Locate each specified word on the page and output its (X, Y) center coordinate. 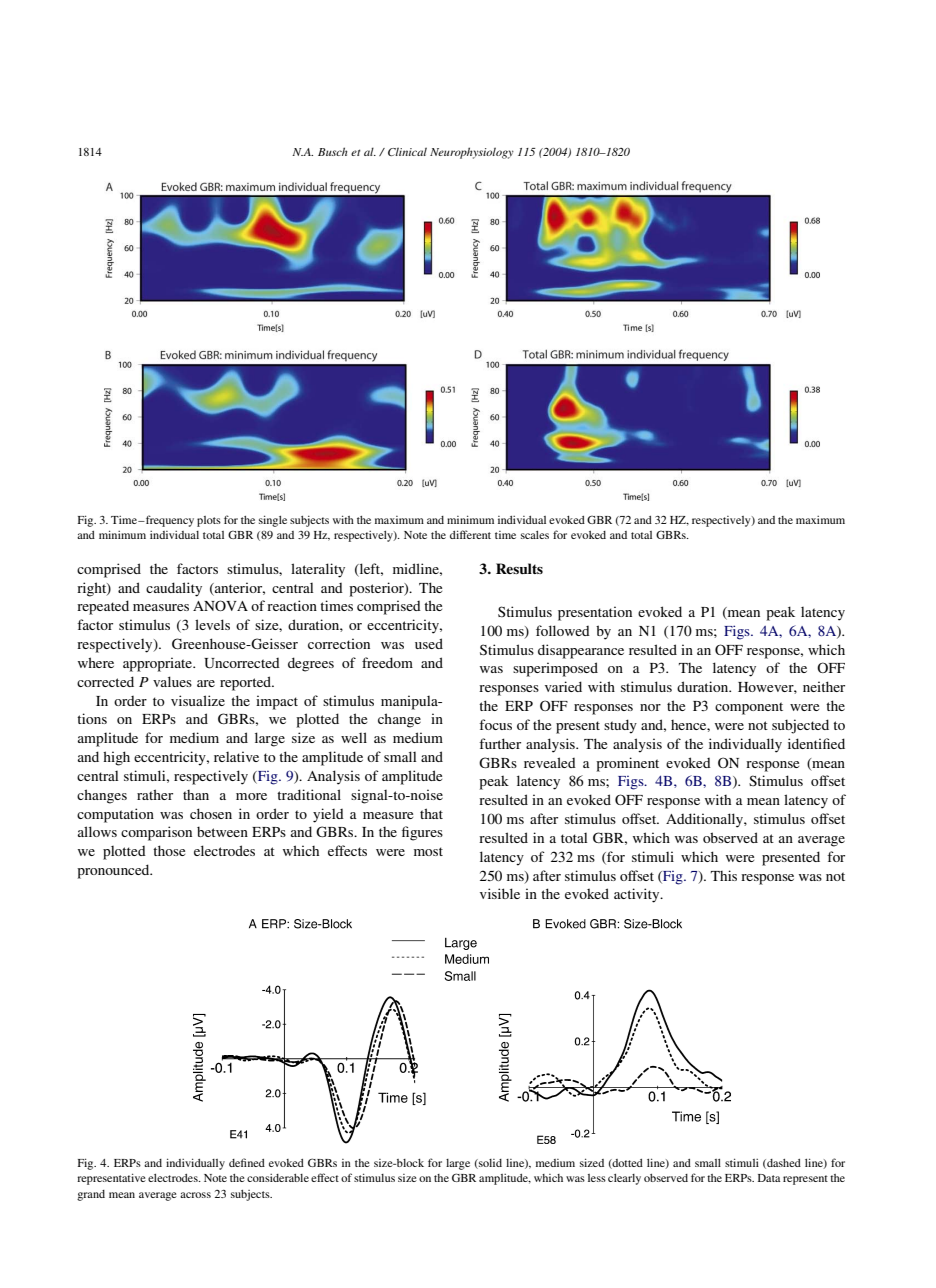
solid (489, 1164)
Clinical (407, 151)
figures (422, 833)
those (169, 850)
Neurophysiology (472, 153)
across (195, 1195)
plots (209, 521)
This (724, 875)
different (470, 534)
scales (535, 535)
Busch (333, 151)
